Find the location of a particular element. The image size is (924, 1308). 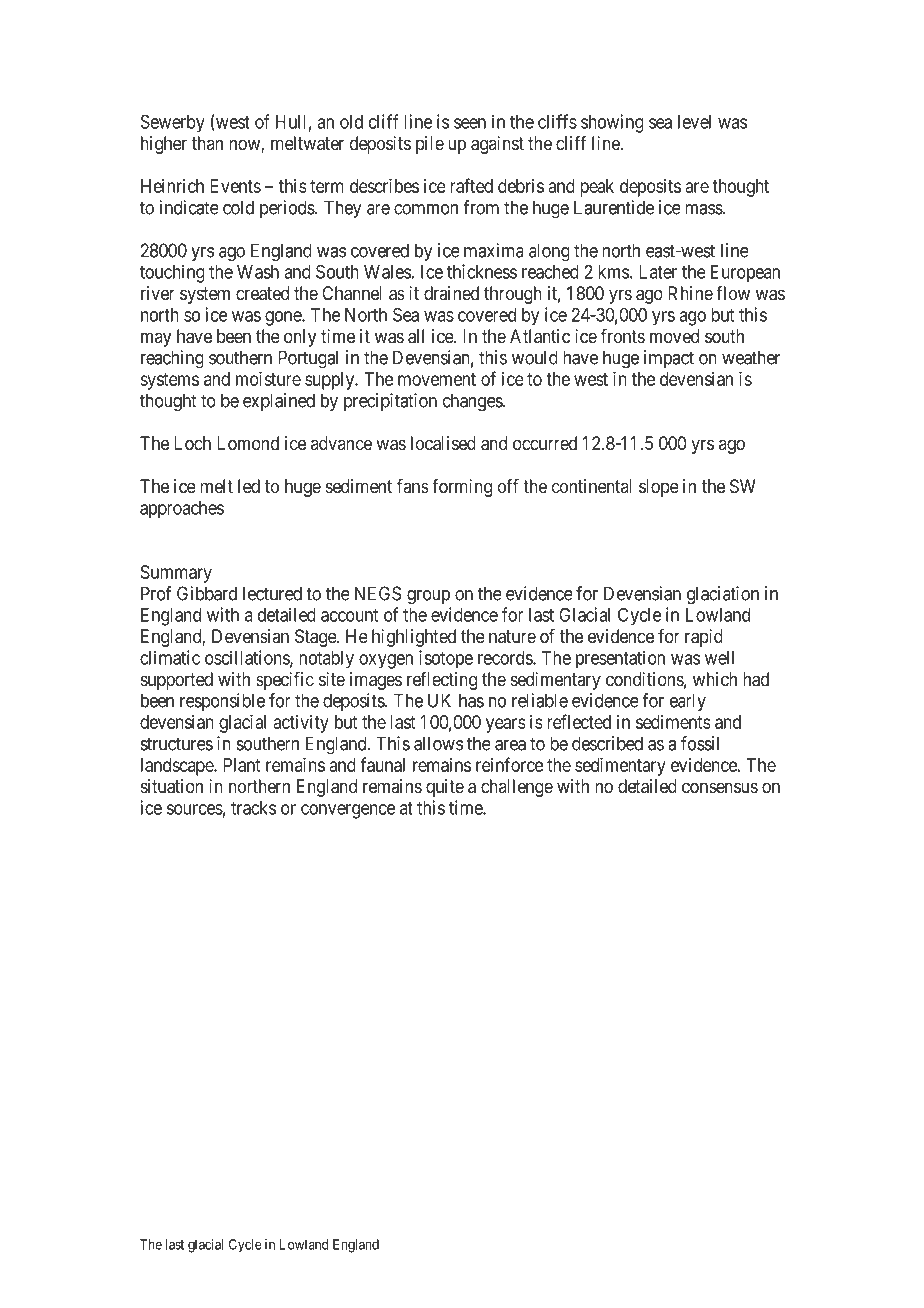

forming is located at coordinates (462, 488).
